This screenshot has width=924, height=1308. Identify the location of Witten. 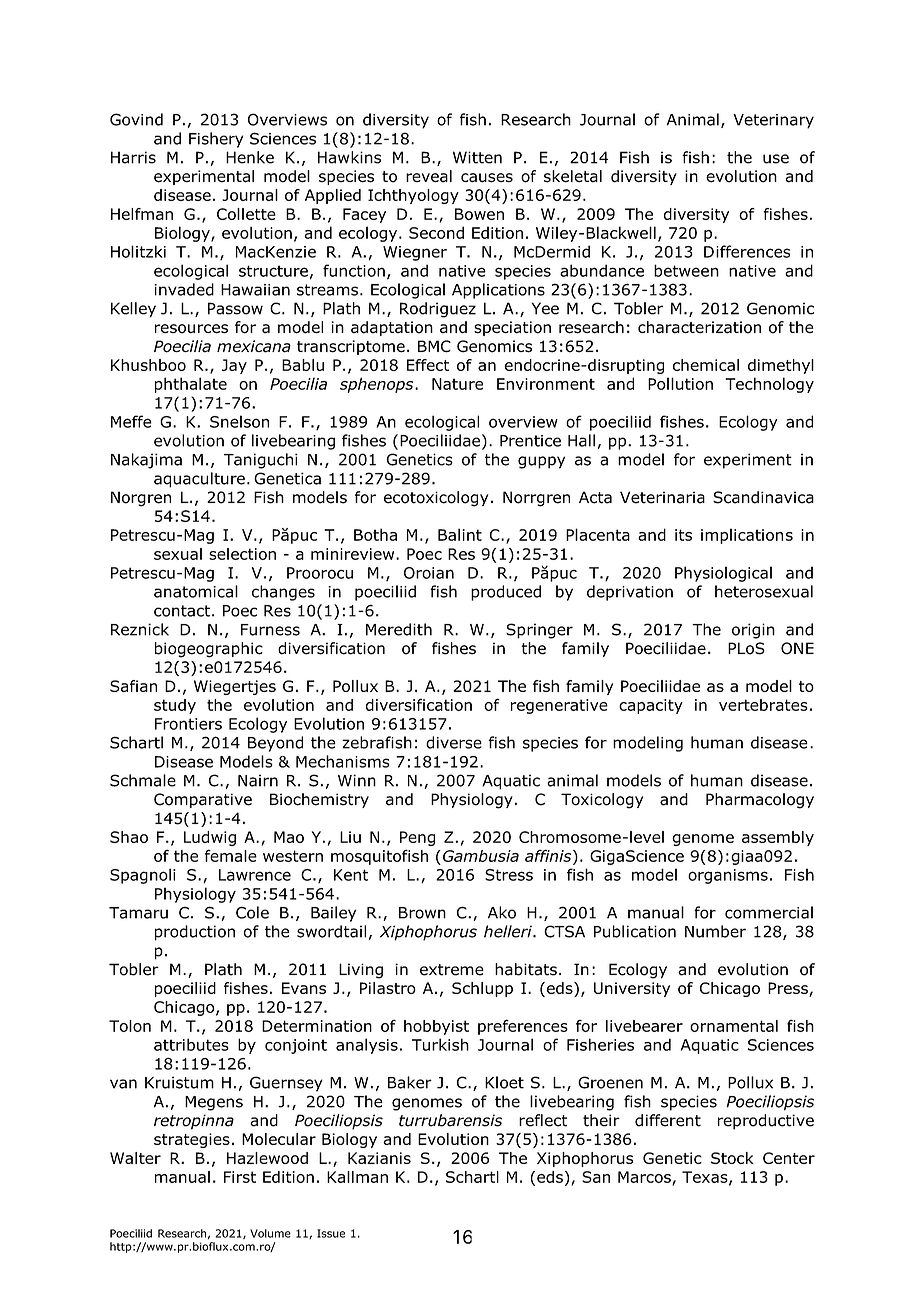
(477, 157).
